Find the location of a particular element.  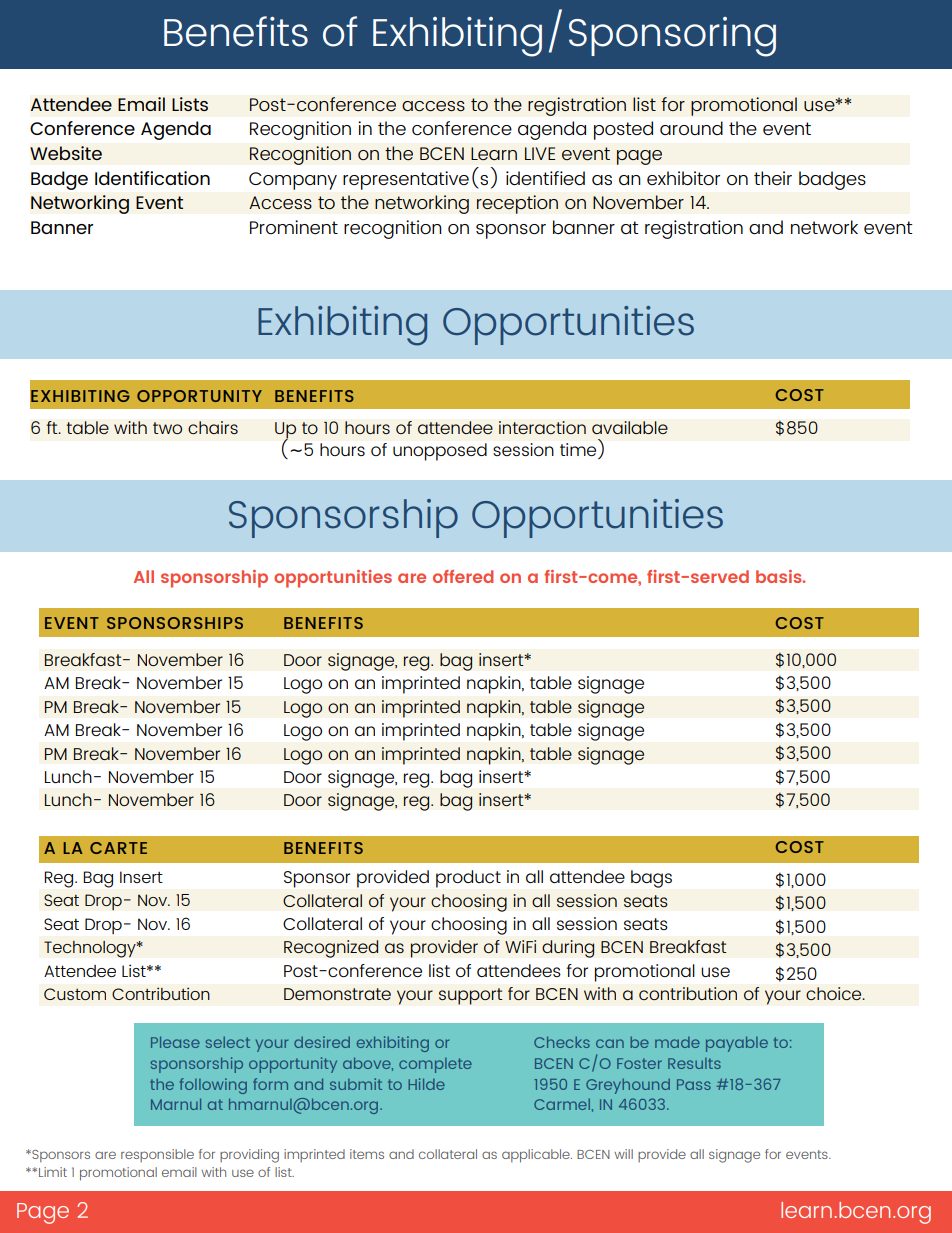

product is located at coordinates (468, 879).
